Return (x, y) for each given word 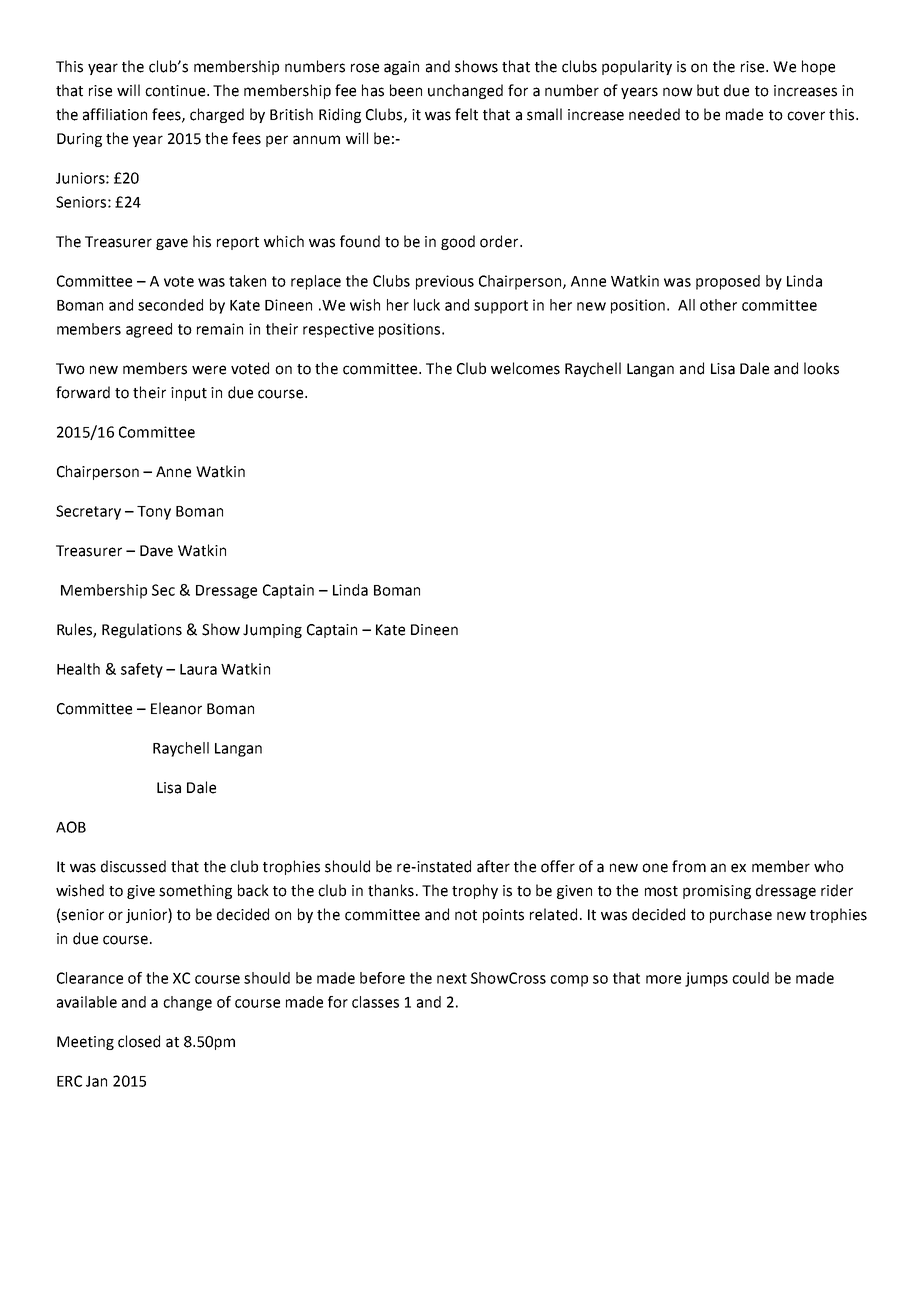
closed (139, 1041)
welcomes (525, 368)
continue (176, 91)
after (493, 866)
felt (466, 114)
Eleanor (176, 708)
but (708, 90)
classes (375, 1002)
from (689, 866)
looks (821, 368)
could (750, 978)
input (189, 394)
